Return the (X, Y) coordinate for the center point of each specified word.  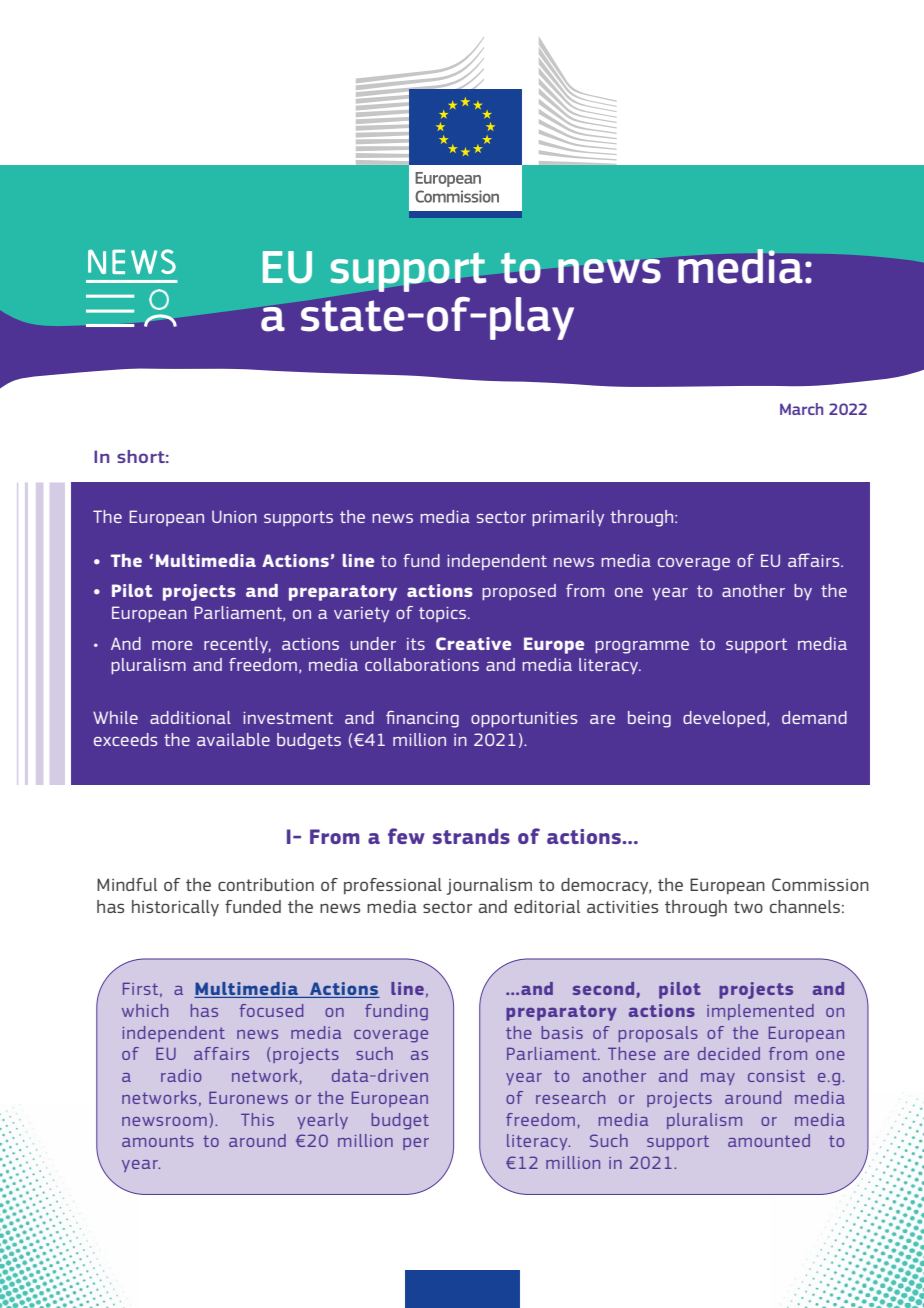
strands (471, 836)
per (416, 1144)
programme (642, 647)
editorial (547, 906)
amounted (769, 1140)
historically (175, 908)
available (233, 739)
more (172, 645)
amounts (158, 1141)
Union (234, 516)
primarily (568, 518)
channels (805, 906)
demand (814, 717)
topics (444, 614)
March (801, 409)
